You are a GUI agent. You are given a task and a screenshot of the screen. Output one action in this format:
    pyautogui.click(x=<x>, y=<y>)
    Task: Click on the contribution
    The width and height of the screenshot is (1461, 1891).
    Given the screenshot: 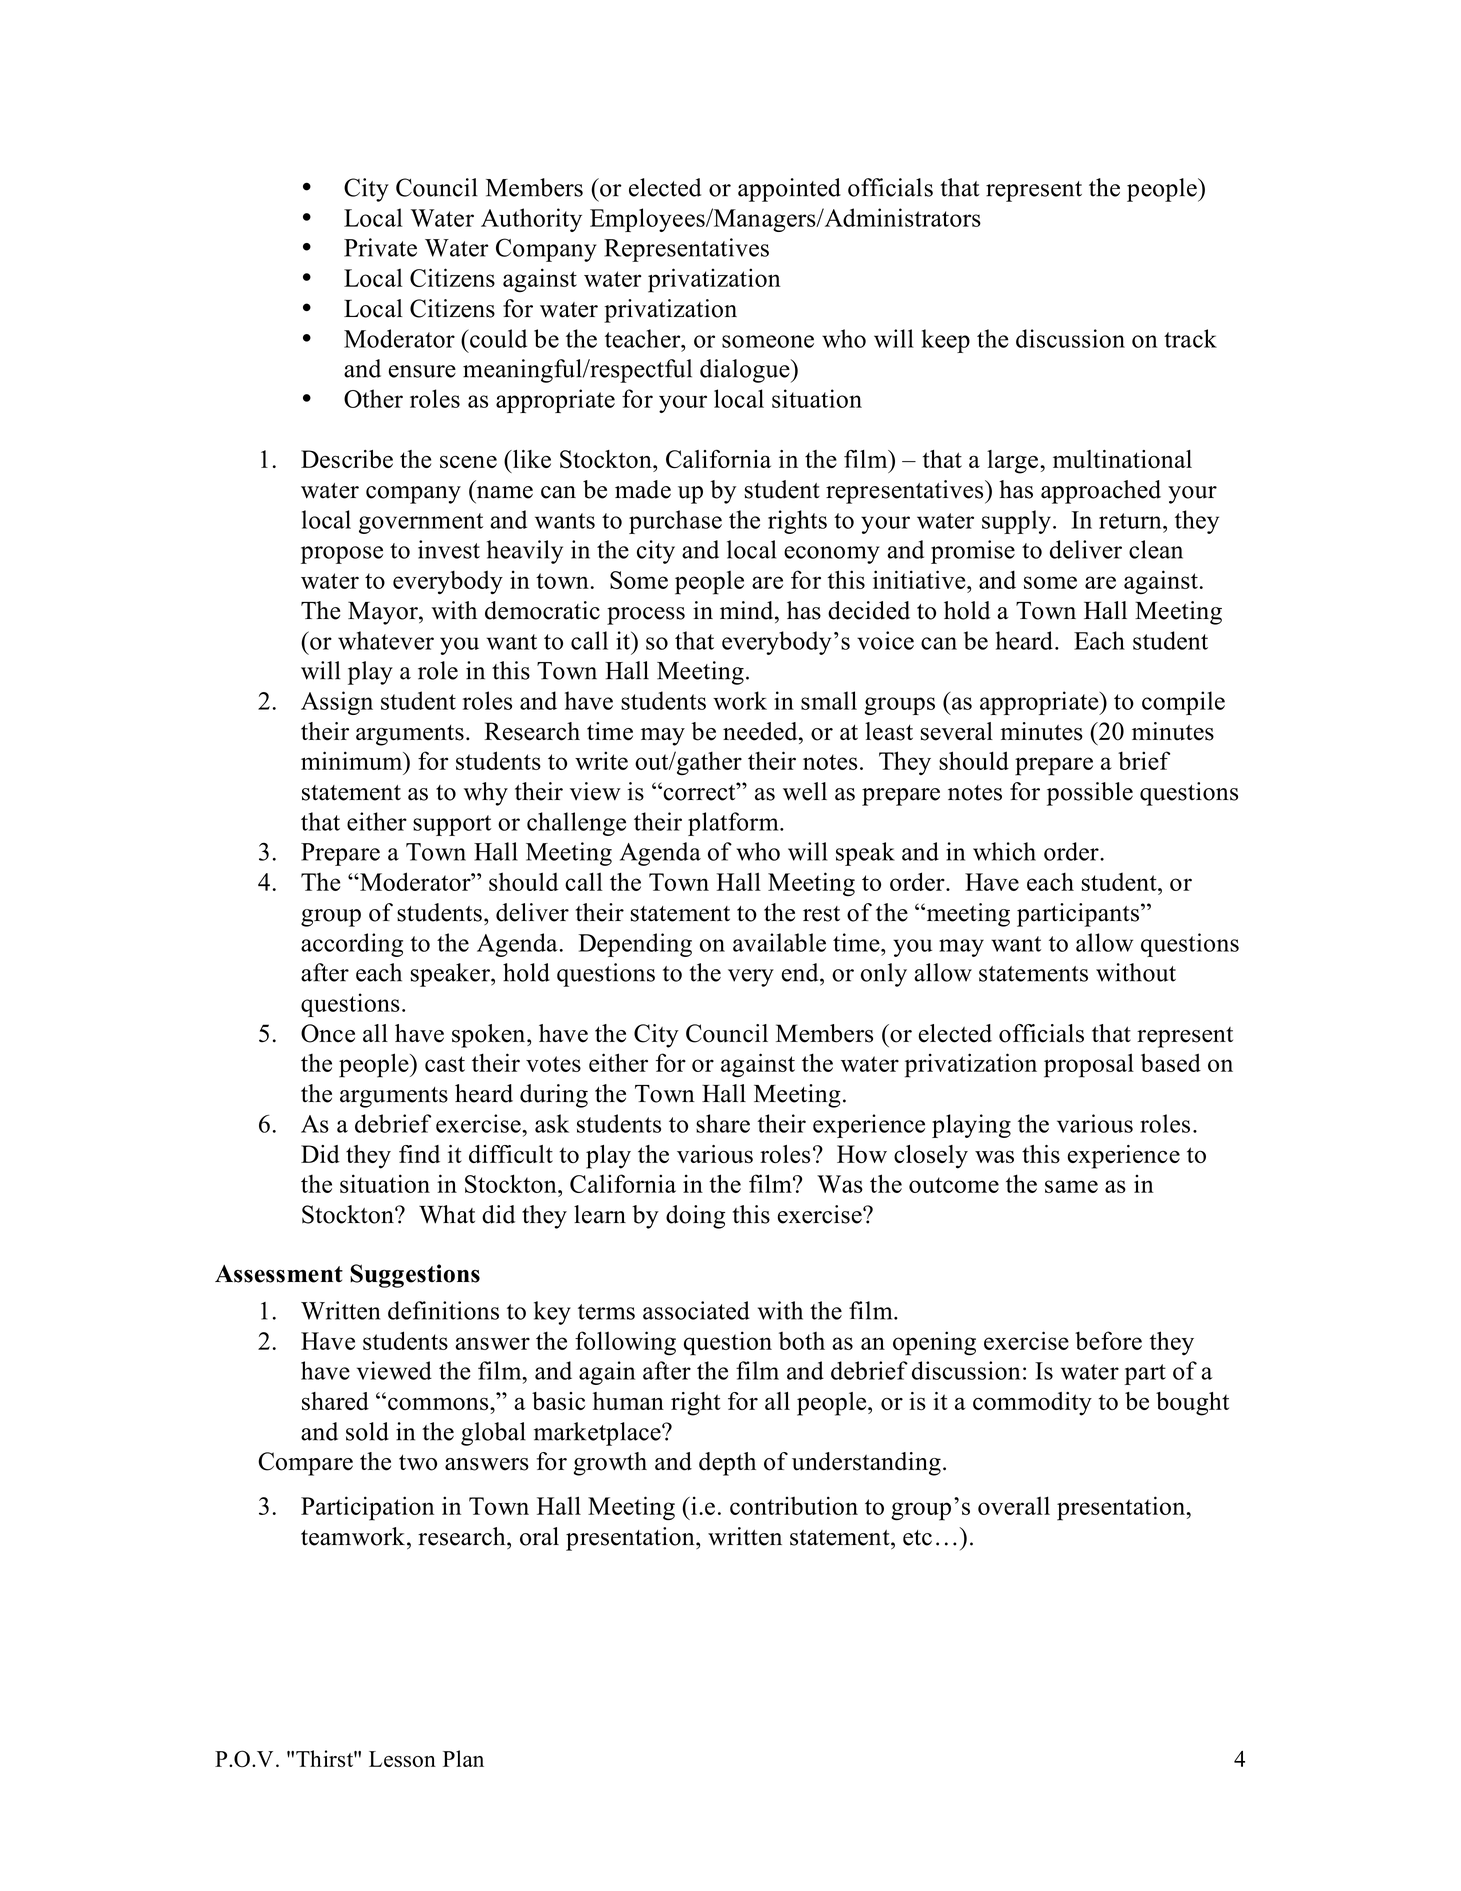 What is the action you would take?
    pyautogui.click(x=794, y=1505)
